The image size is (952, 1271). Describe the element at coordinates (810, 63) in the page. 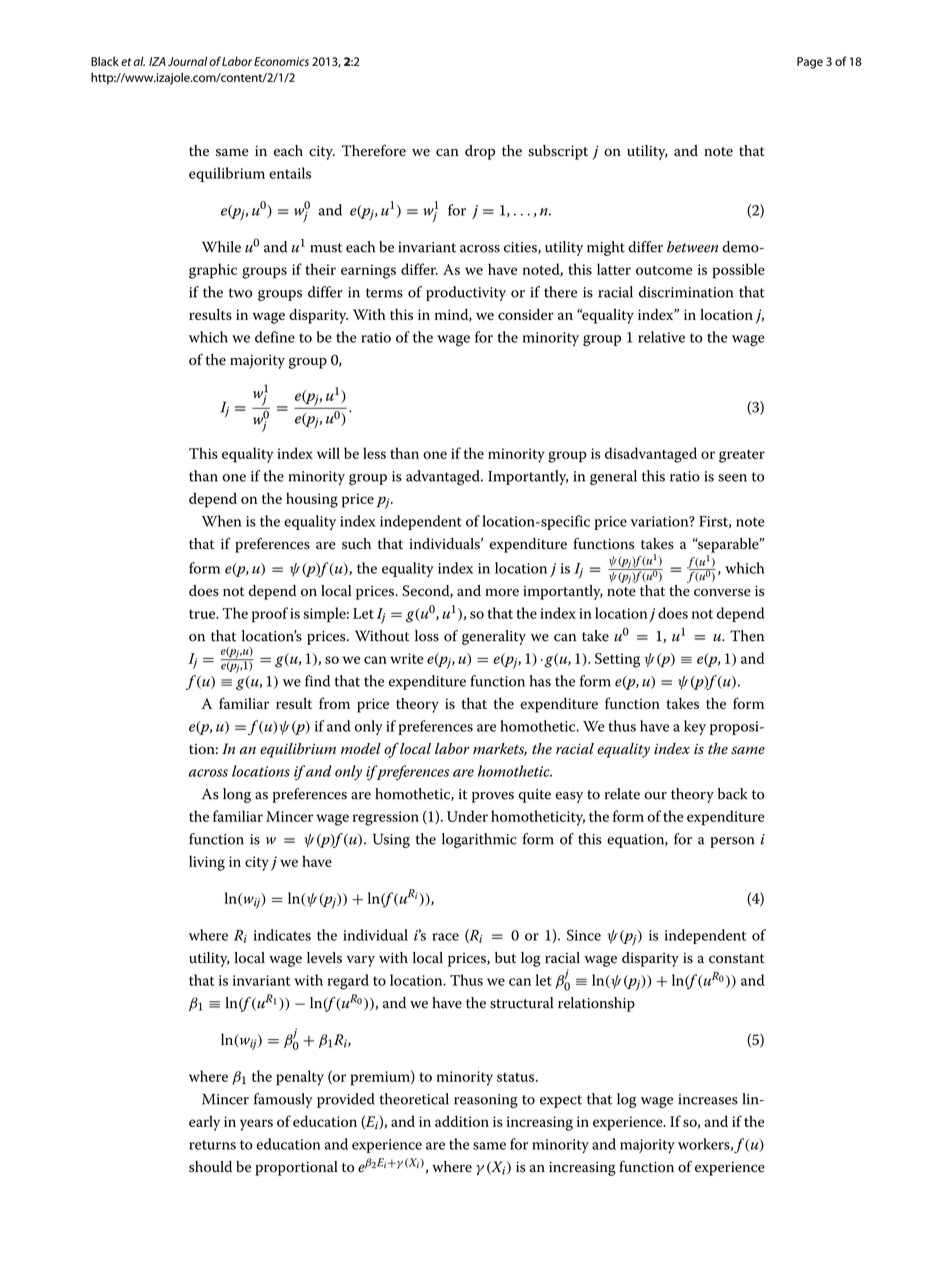

I see `Page` at that location.
